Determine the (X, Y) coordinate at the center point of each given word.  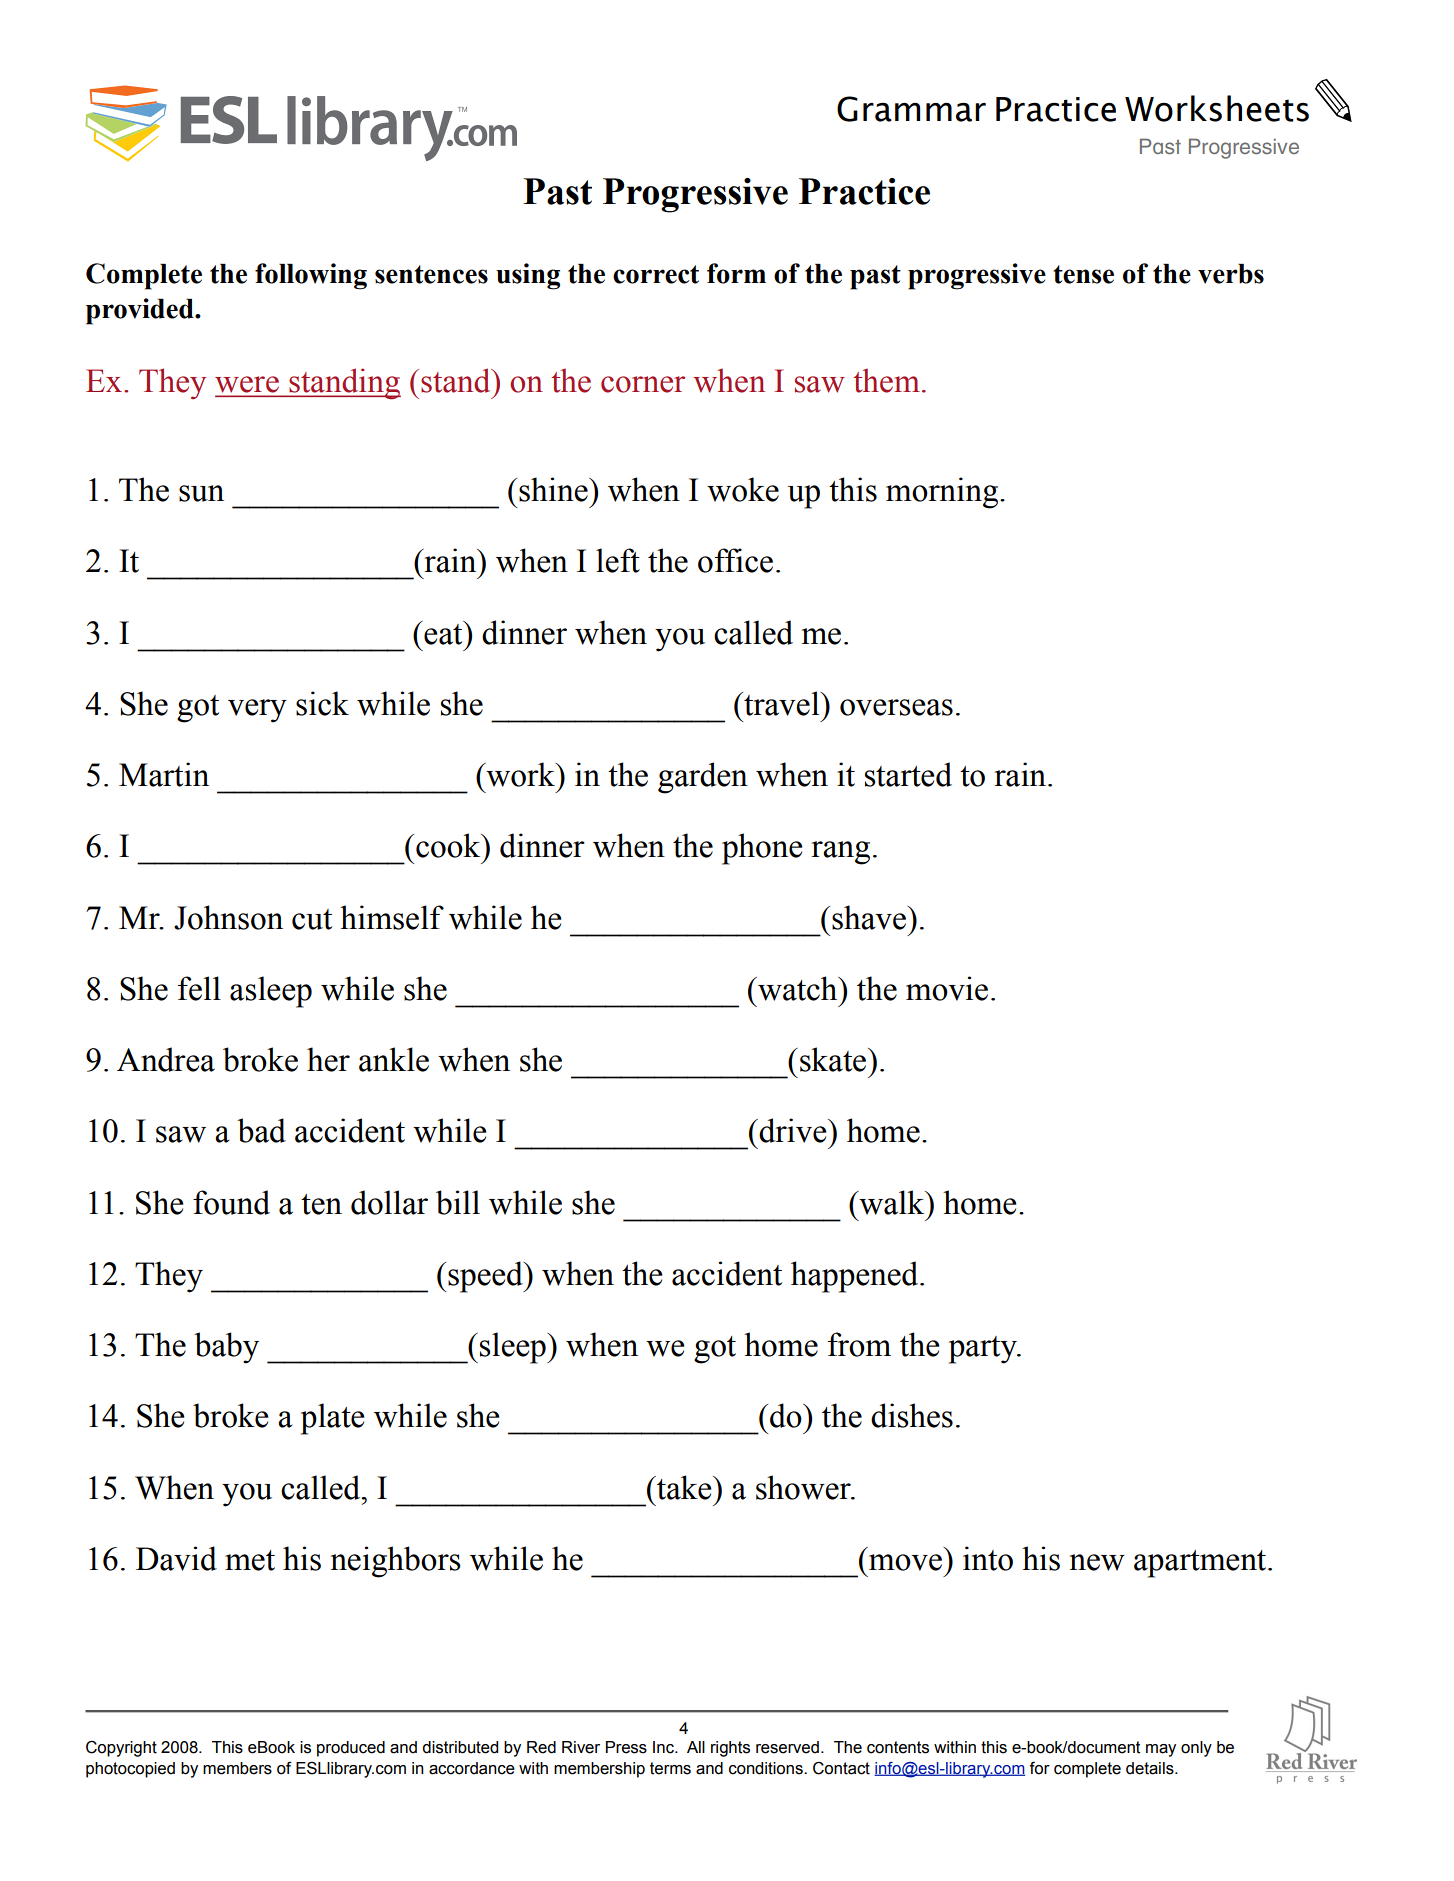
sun (201, 493)
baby (226, 1348)
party (984, 1350)
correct (656, 274)
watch (798, 988)
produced (351, 1749)
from (859, 1344)
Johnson (228, 917)
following (311, 276)
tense (1083, 274)
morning (943, 493)
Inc (664, 1747)
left (618, 560)
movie (947, 988)
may (1161, 1750)
